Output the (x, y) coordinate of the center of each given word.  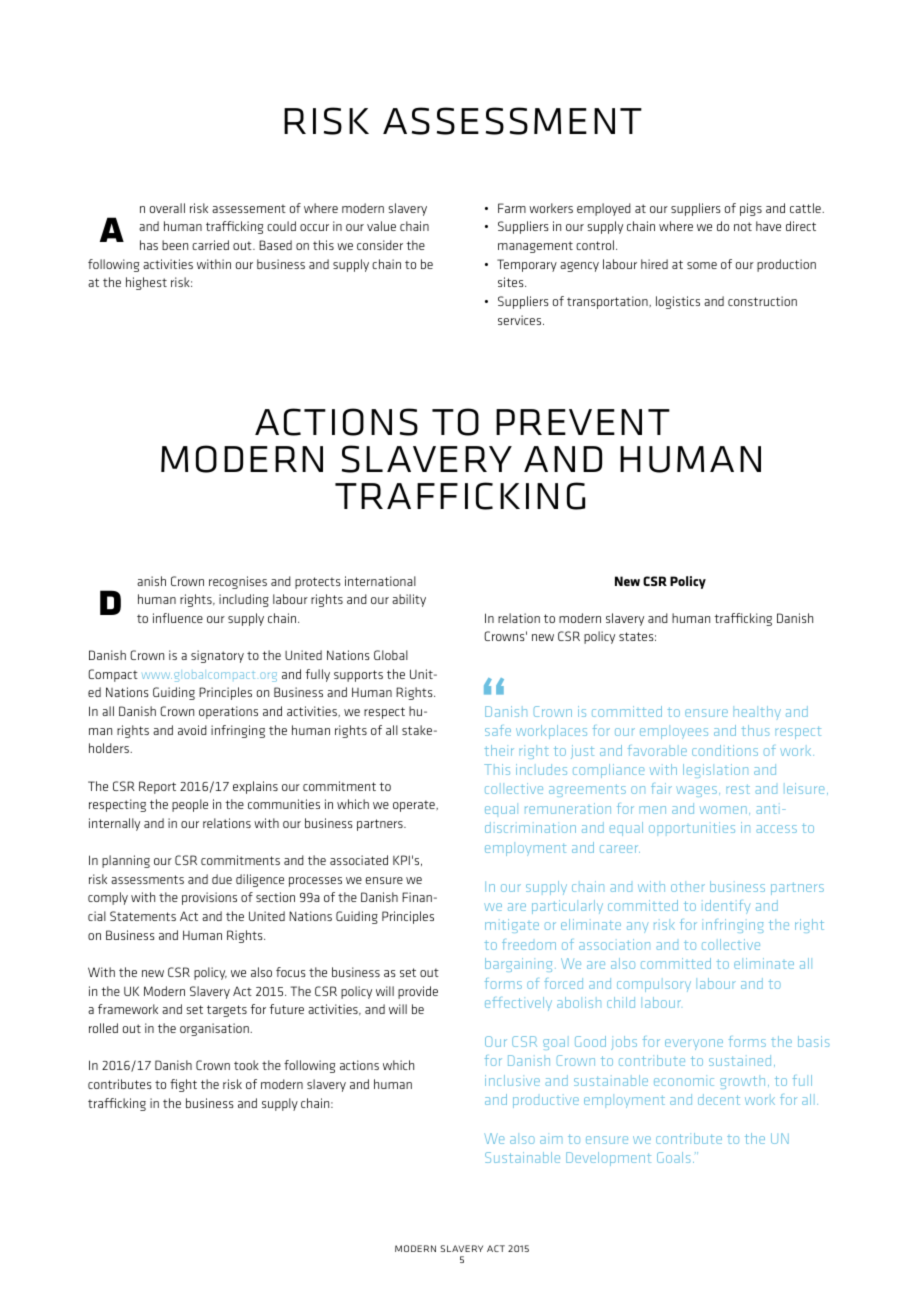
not (743, 226)
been (175, 245)
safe (498, 730)
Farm (512, 208)
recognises (238, 582)
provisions (209, 898)
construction (762, 301)
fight (183, 1085)
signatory (217, 656)
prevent (583, 422)
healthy (757, 712)
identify (728, 907)
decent (719, 1099)
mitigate (512, 926)
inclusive (512, 1080)
